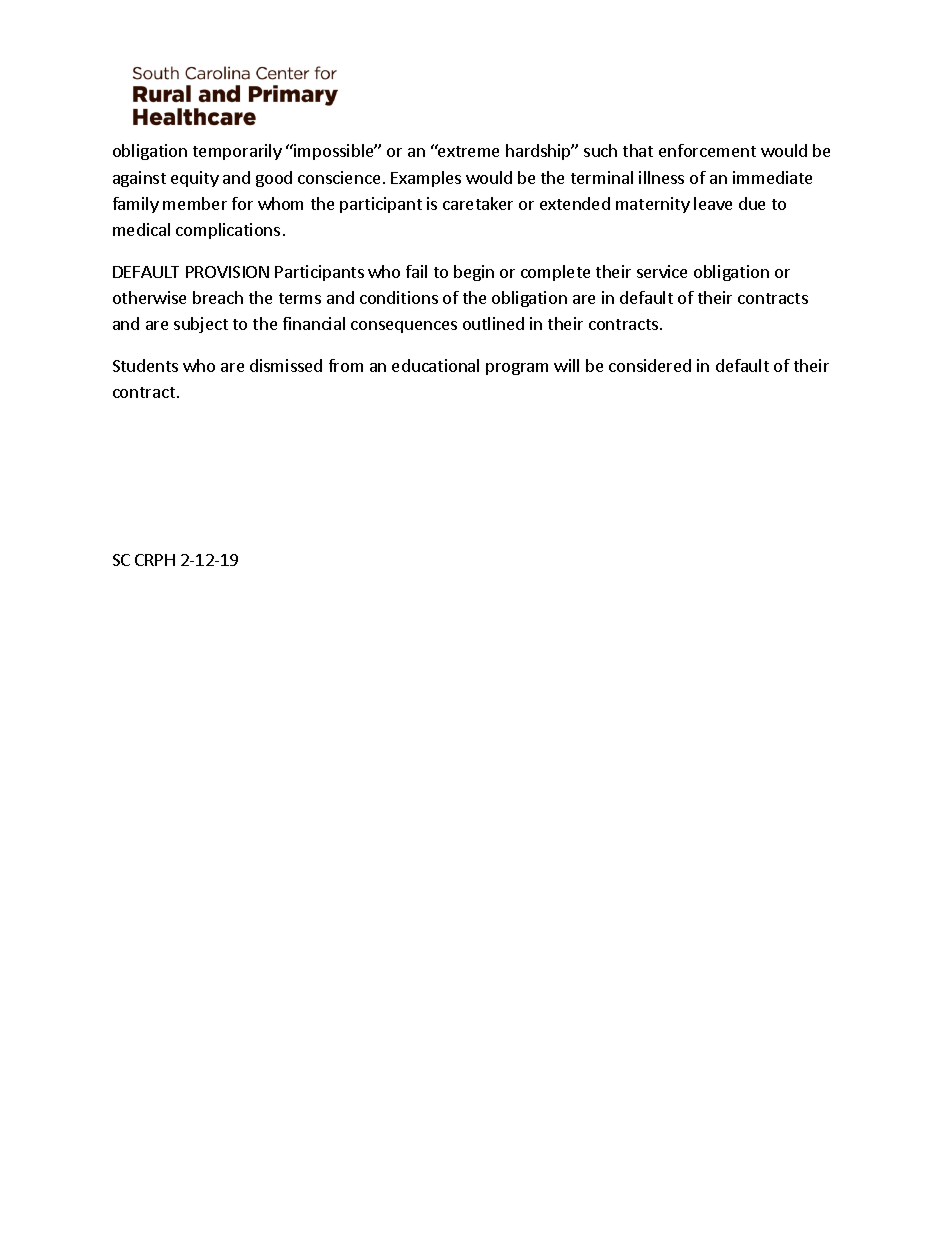 This screenshot has height=1233, width=952. I want to click on breach, so click(218, 297).
